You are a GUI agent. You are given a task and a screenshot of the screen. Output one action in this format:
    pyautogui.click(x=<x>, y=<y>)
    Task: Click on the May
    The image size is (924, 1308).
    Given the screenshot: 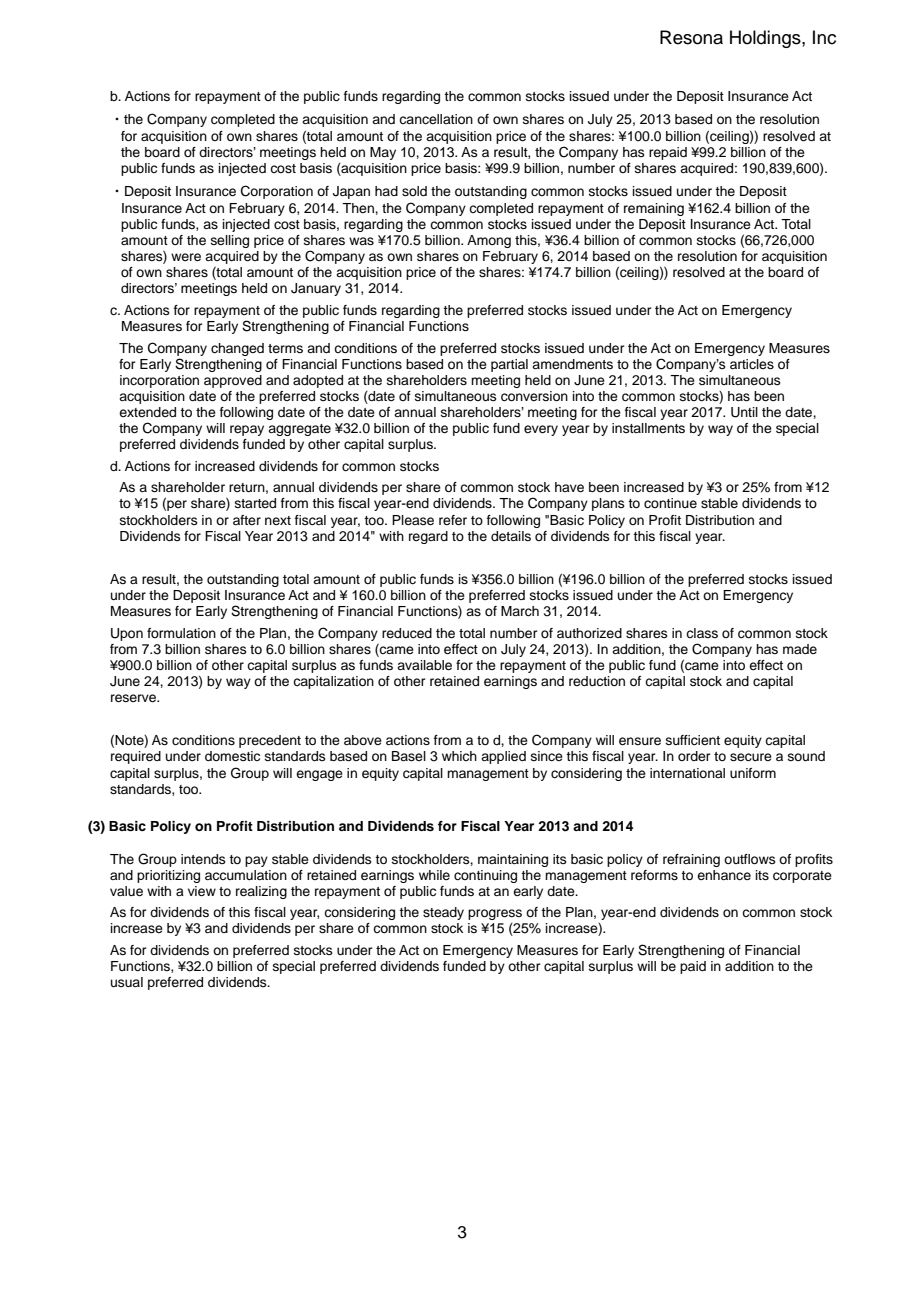 What is the action you would take?
    pyautogui.click(x=383, y=153)
